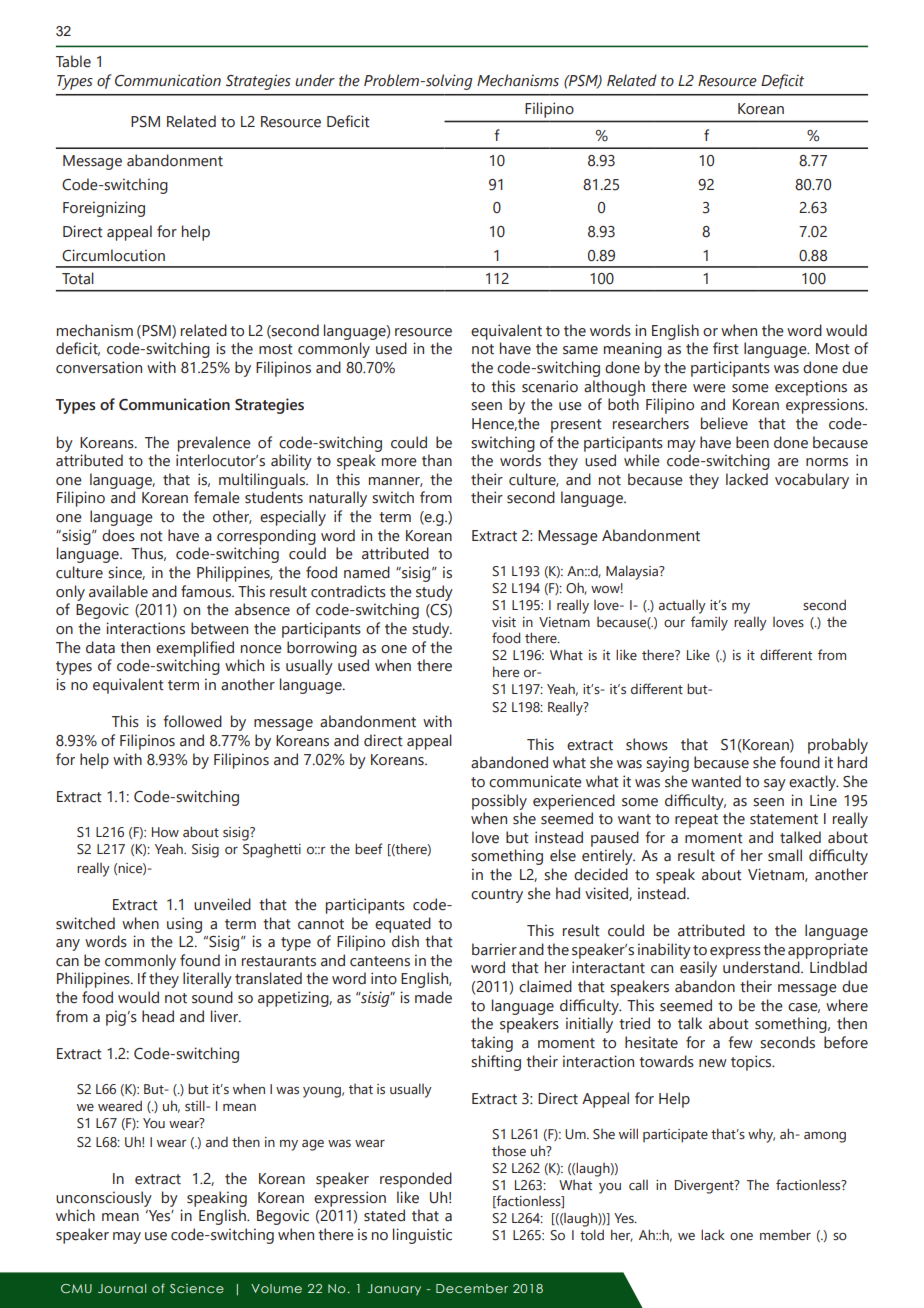 The width and height of the image is (924, 1308). I want to click on same, so click(580, 350).
